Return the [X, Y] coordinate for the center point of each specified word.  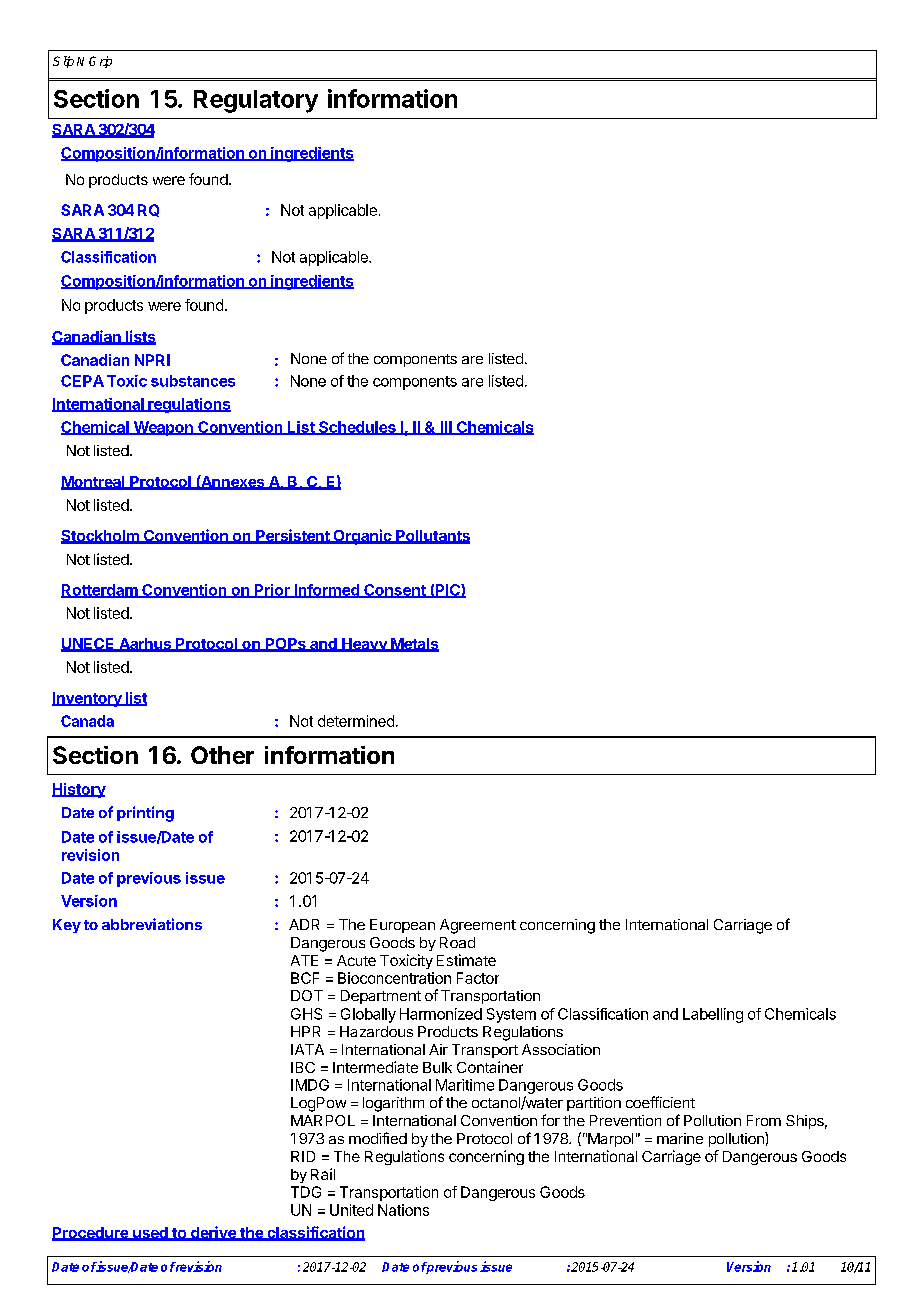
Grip [100, 62]
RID [303, 1156]
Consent [395, 591]
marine [680, 1138]
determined [356, 721]
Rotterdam [100, 591]
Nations [403, 1210]
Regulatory [256, 101]
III [446, 428]
